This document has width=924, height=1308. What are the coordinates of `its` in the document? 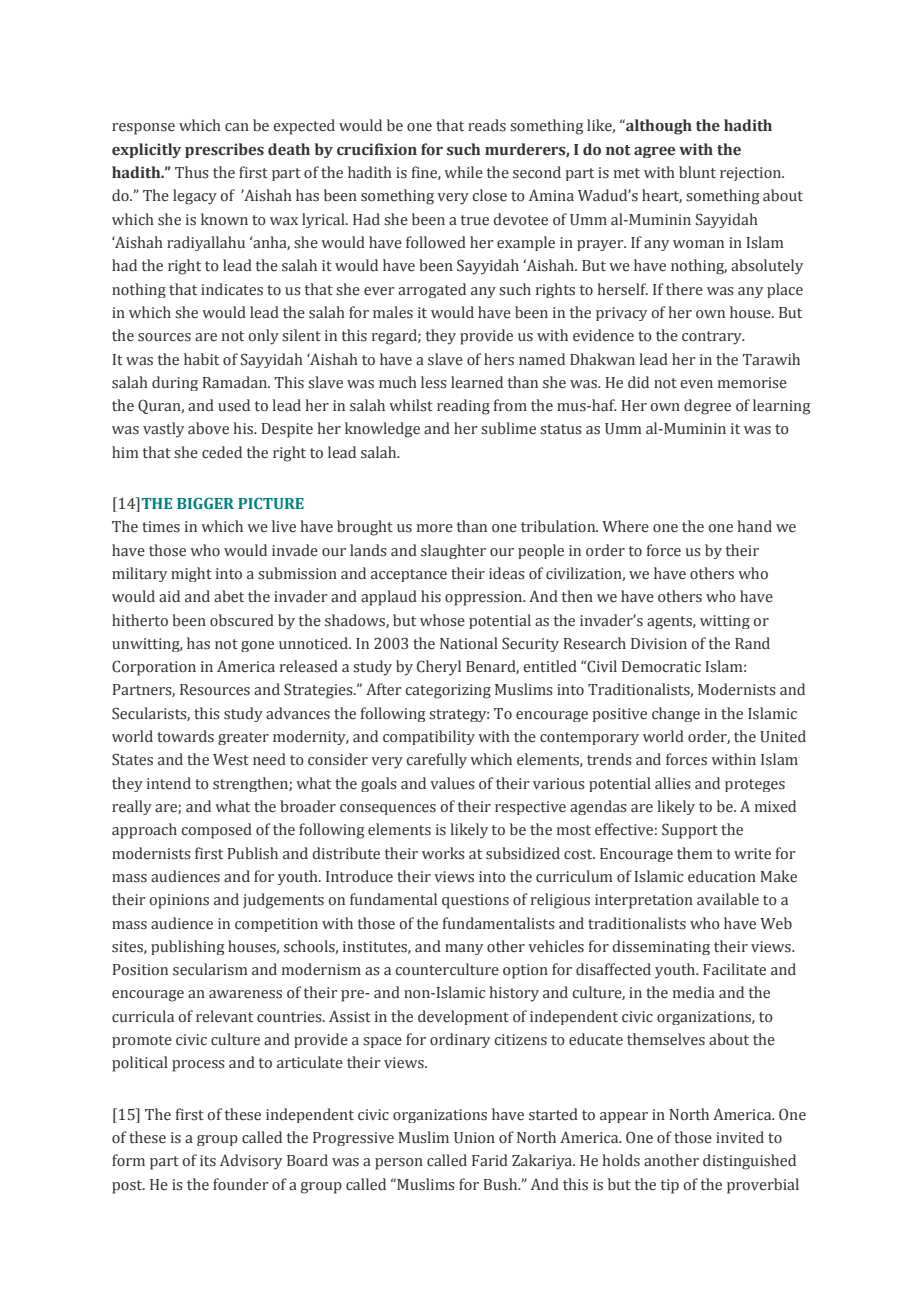 It's located at (208, 1161).
